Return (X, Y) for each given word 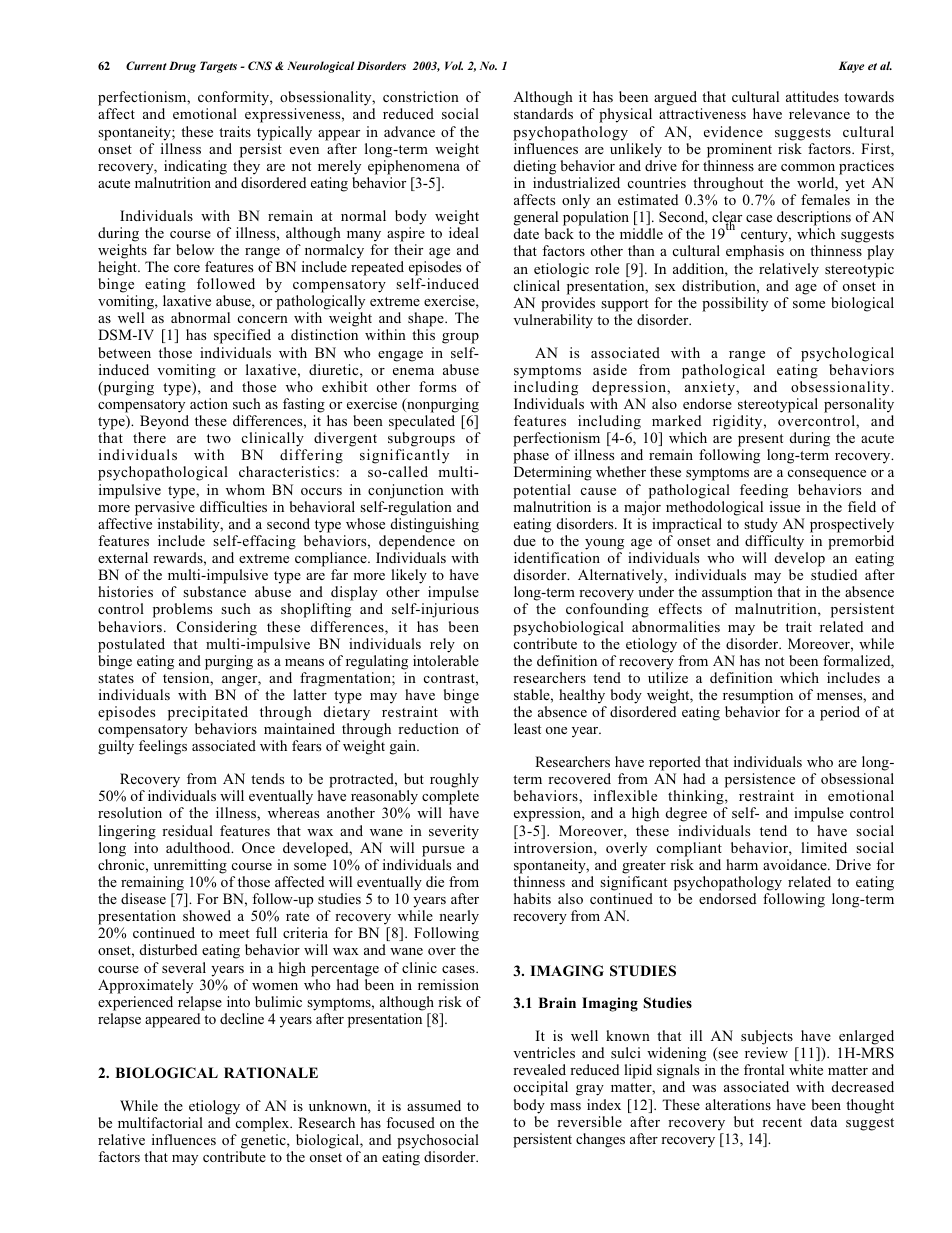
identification (557, 557)
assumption (737, 595)
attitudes (812, 96)
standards (543, 113)
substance (214, 591)
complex (264, 1124)
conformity (234, 100)
